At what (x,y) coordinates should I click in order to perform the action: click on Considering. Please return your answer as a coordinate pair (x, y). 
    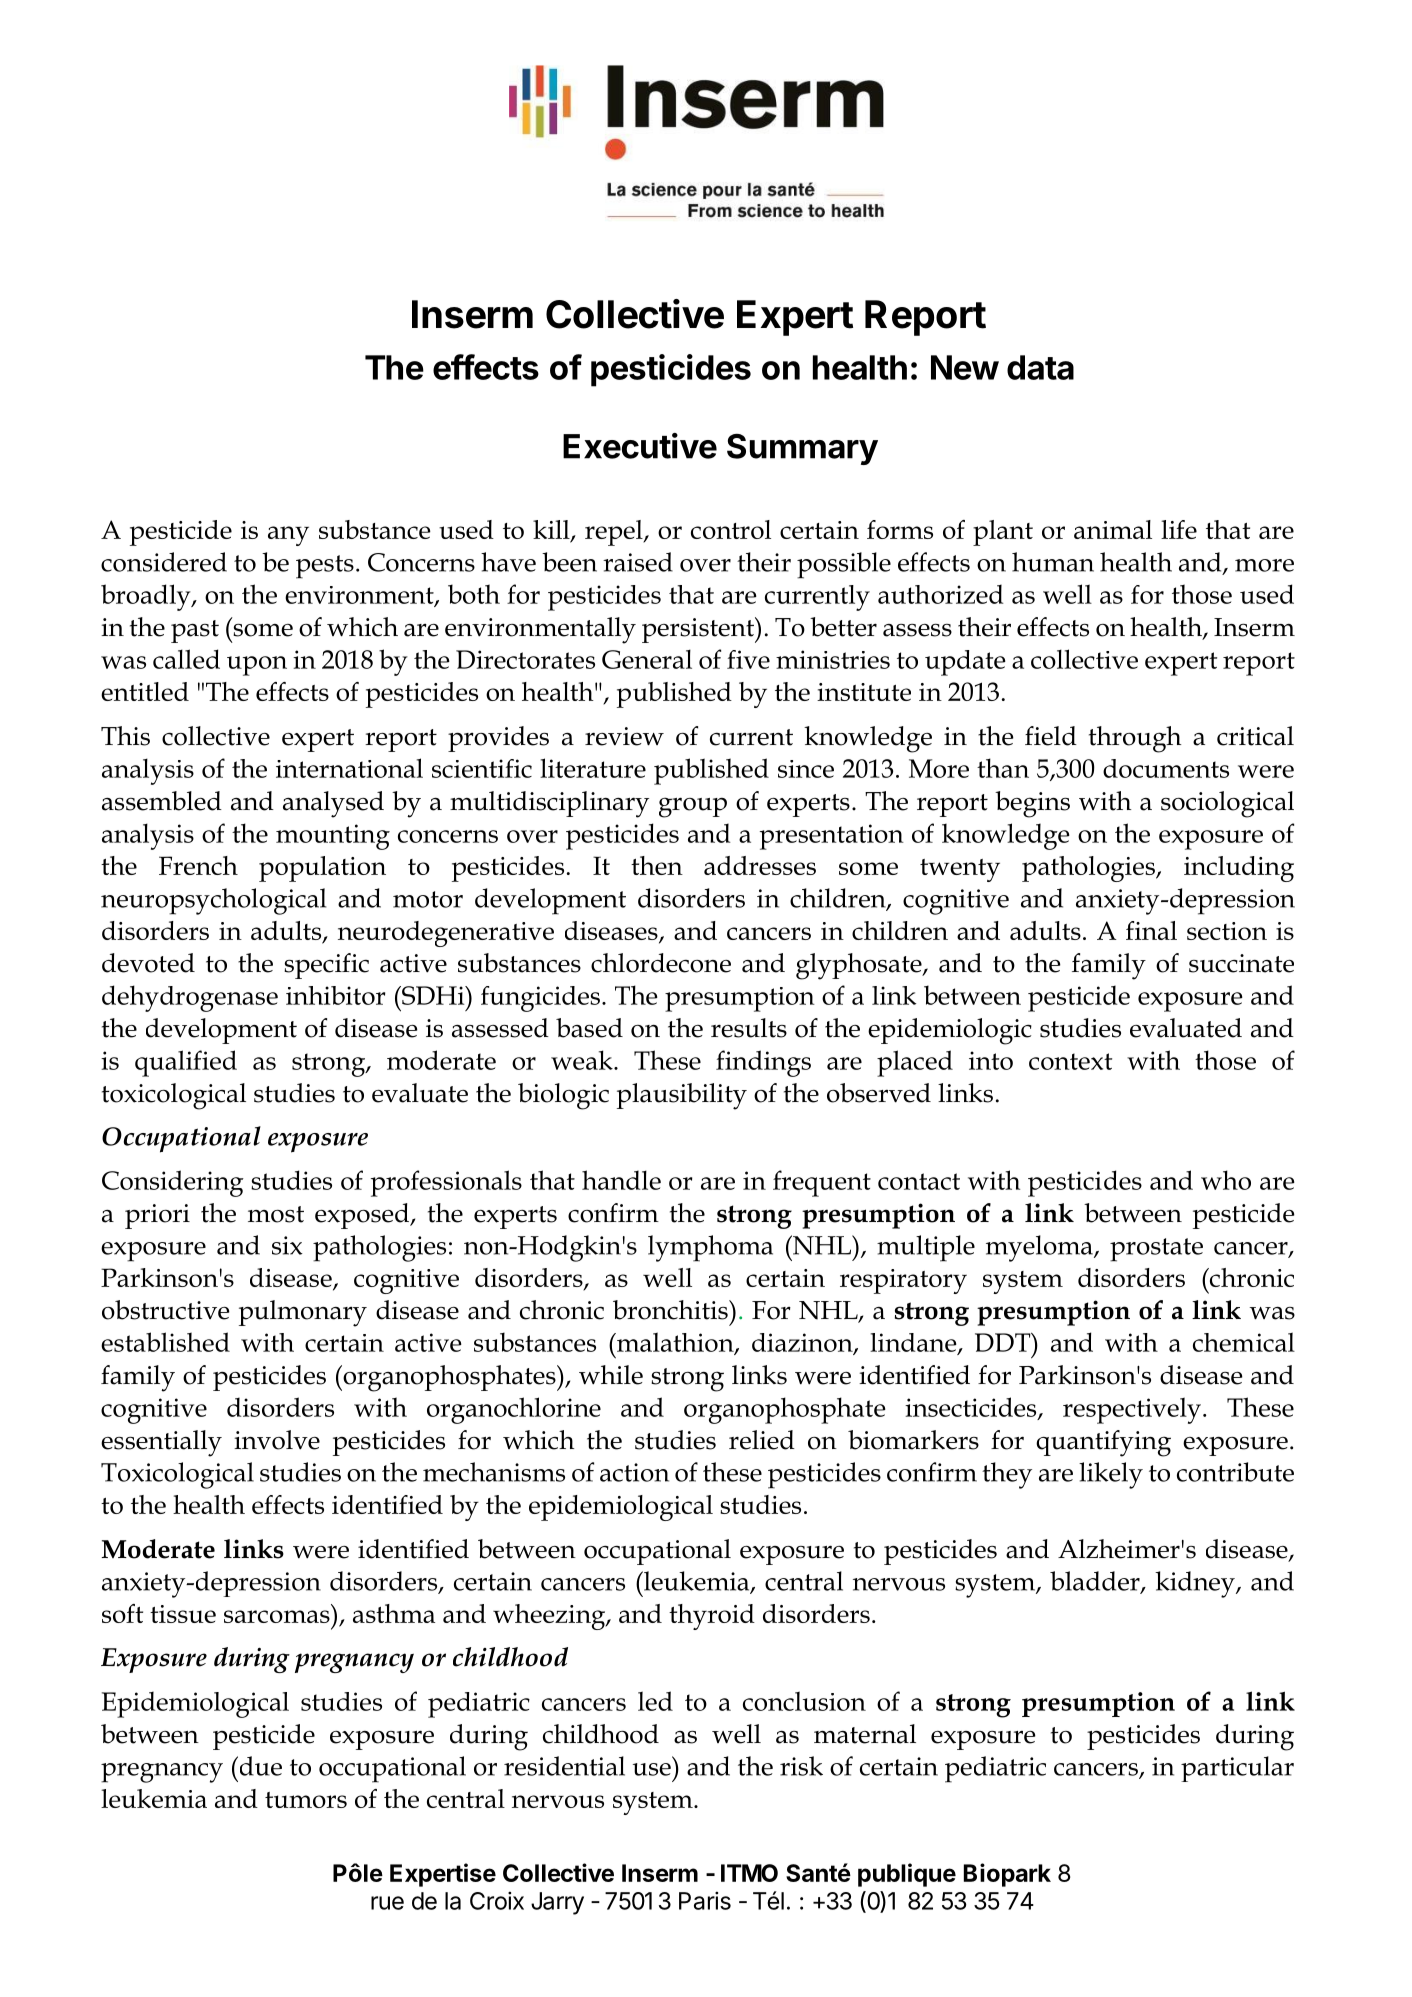
    Looking at the image, I should click on (173, 1183).
